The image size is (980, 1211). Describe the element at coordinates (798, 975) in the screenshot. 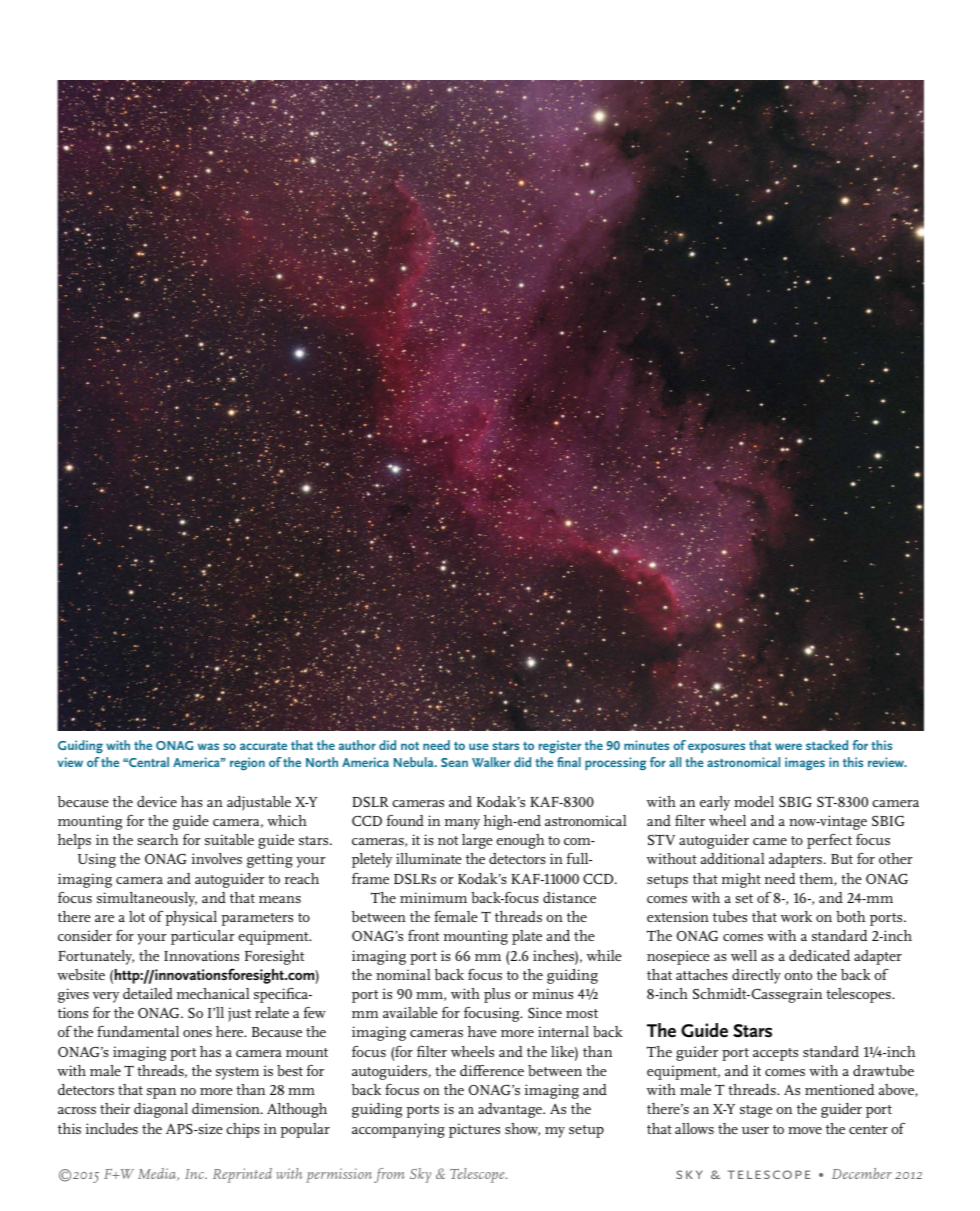

I see `onto` at that location.
